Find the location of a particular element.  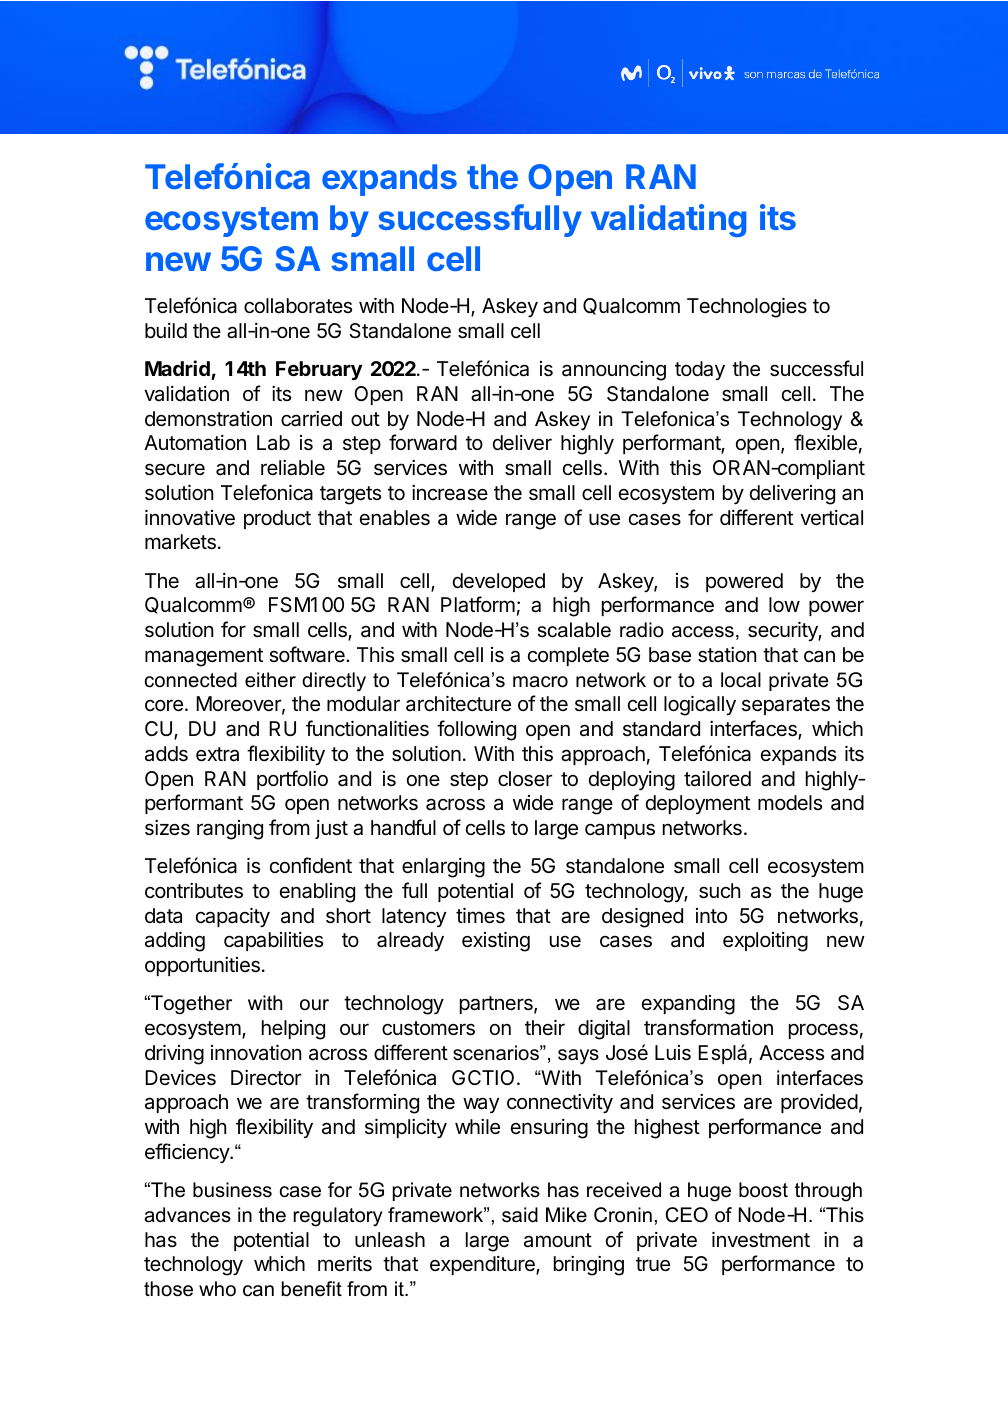

extra is located at coordinates (217, 754).
